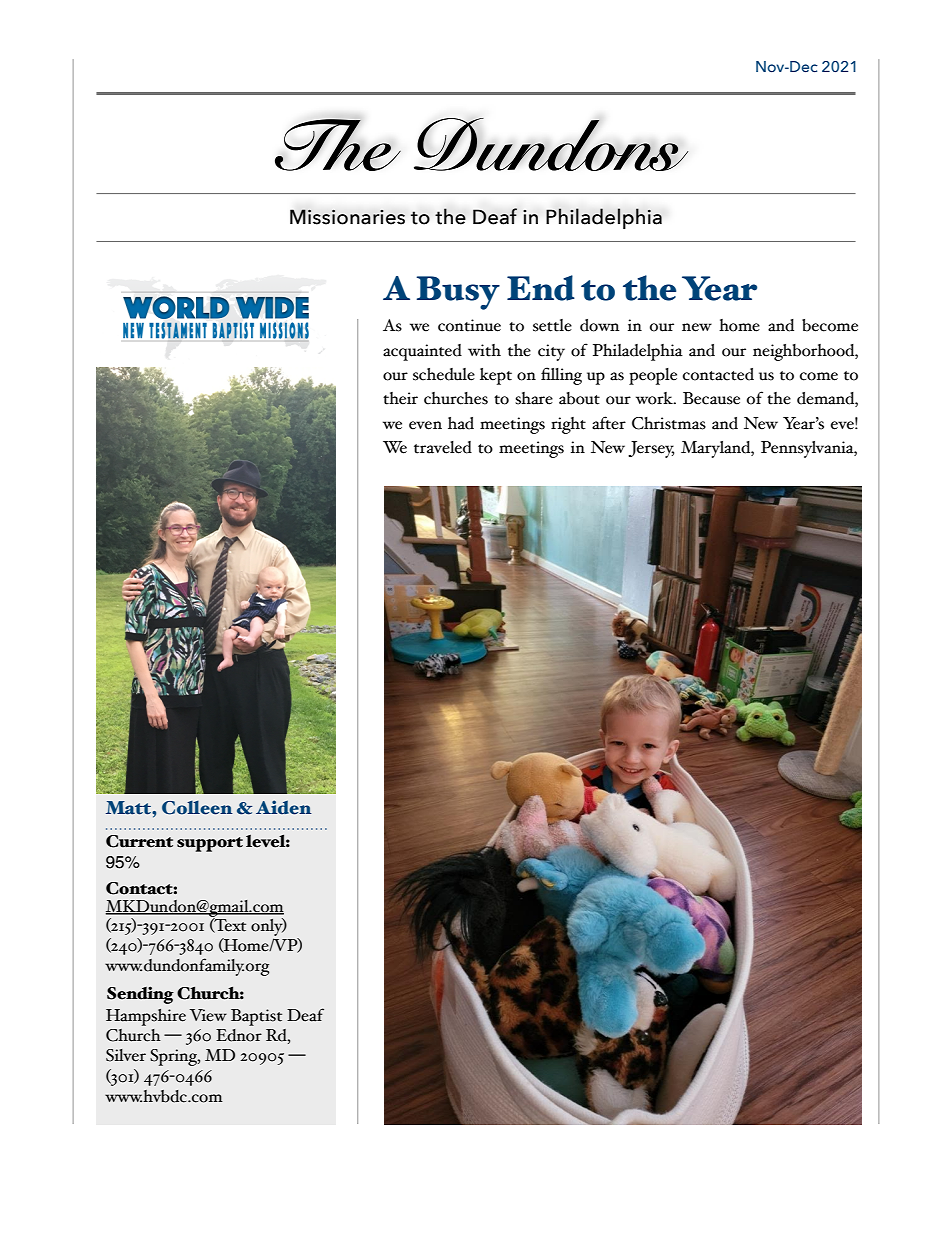  Describe the element at coordinates (347, 217) in the image. I see `Missionaries` at that location.
